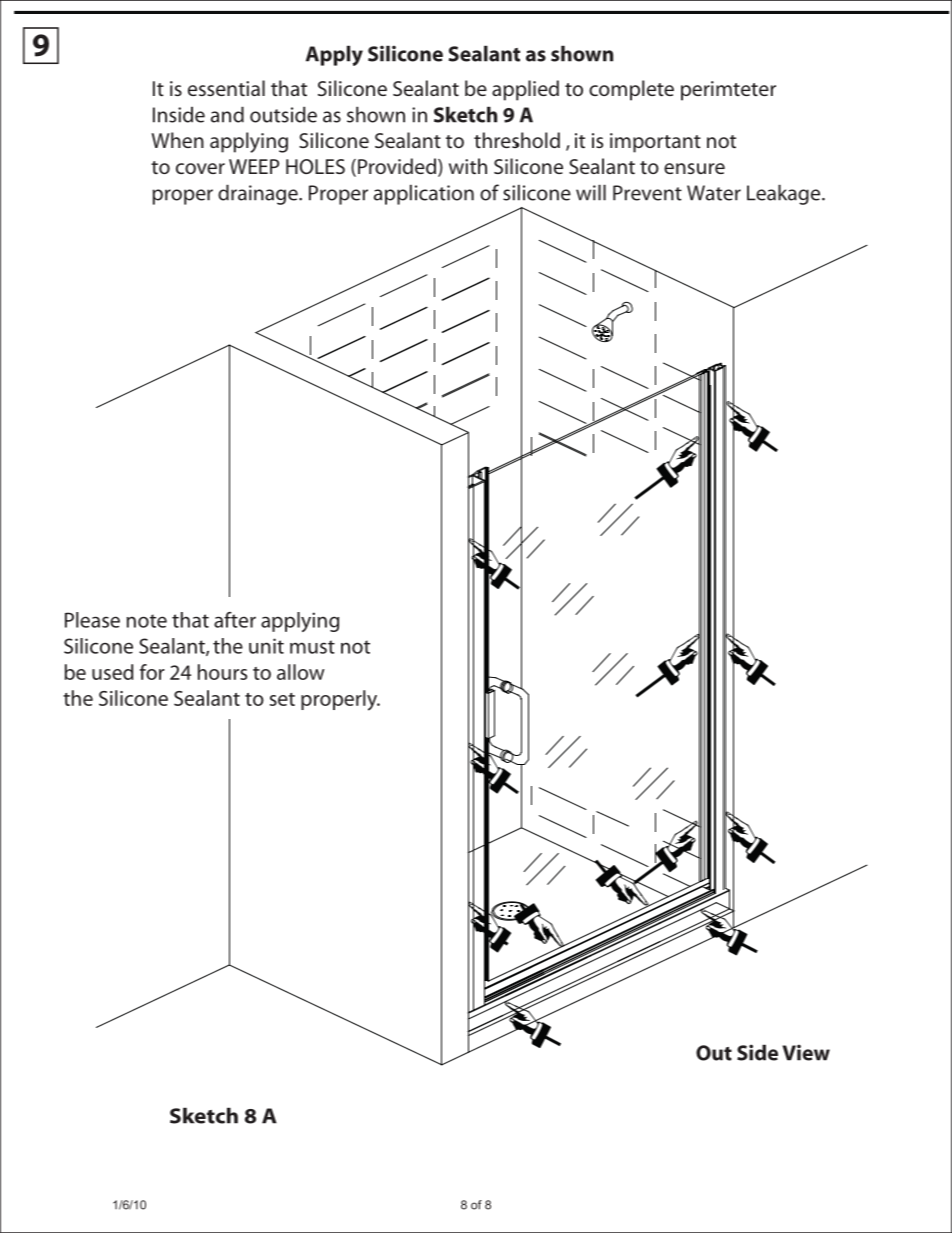 The width and height of the screenshot is (952, 1233). What do you see at coordinates (282, 699) in the screenshot?
I see `set` at bounding box center [282, 699].
